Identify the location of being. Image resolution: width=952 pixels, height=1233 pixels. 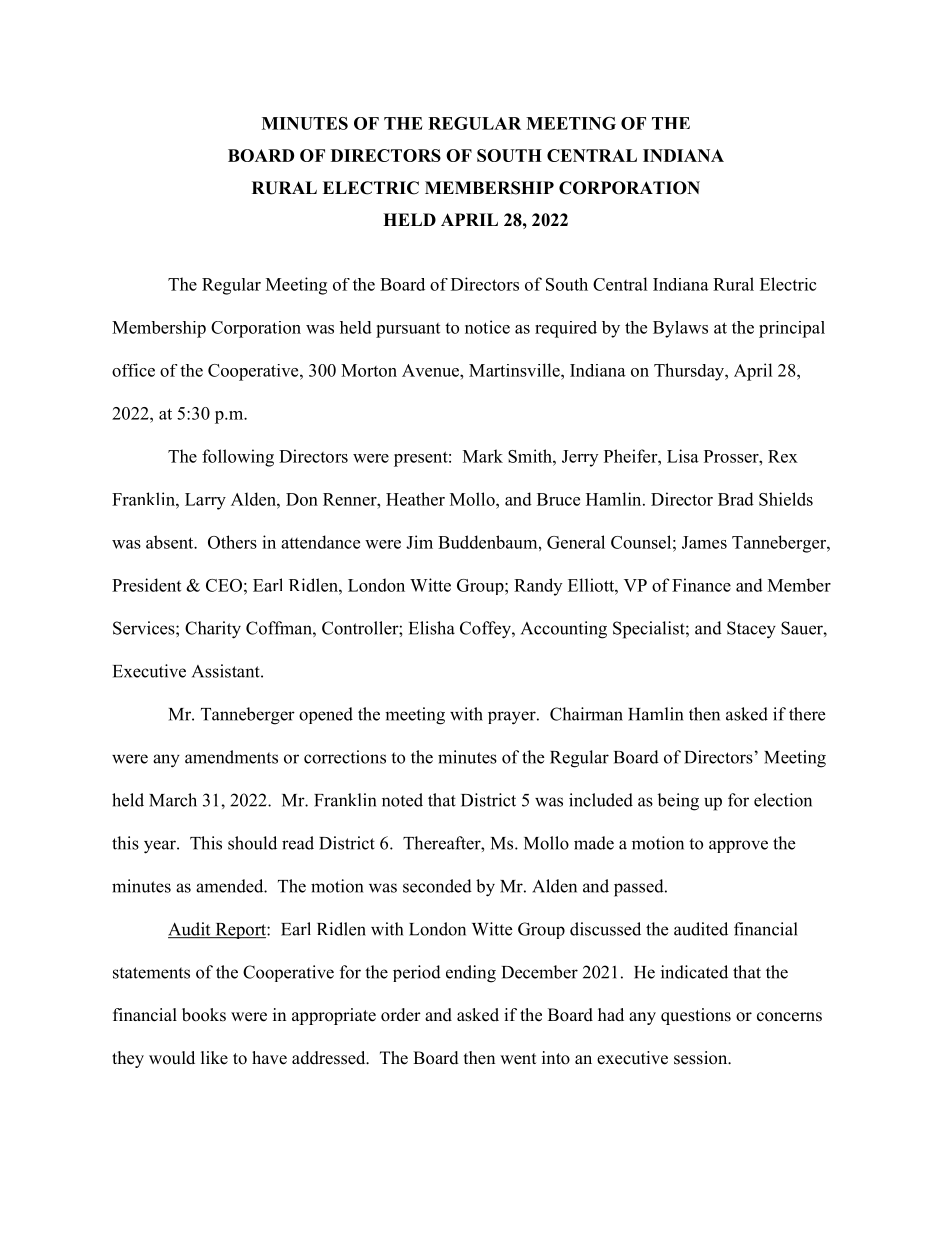
(678, 802).
